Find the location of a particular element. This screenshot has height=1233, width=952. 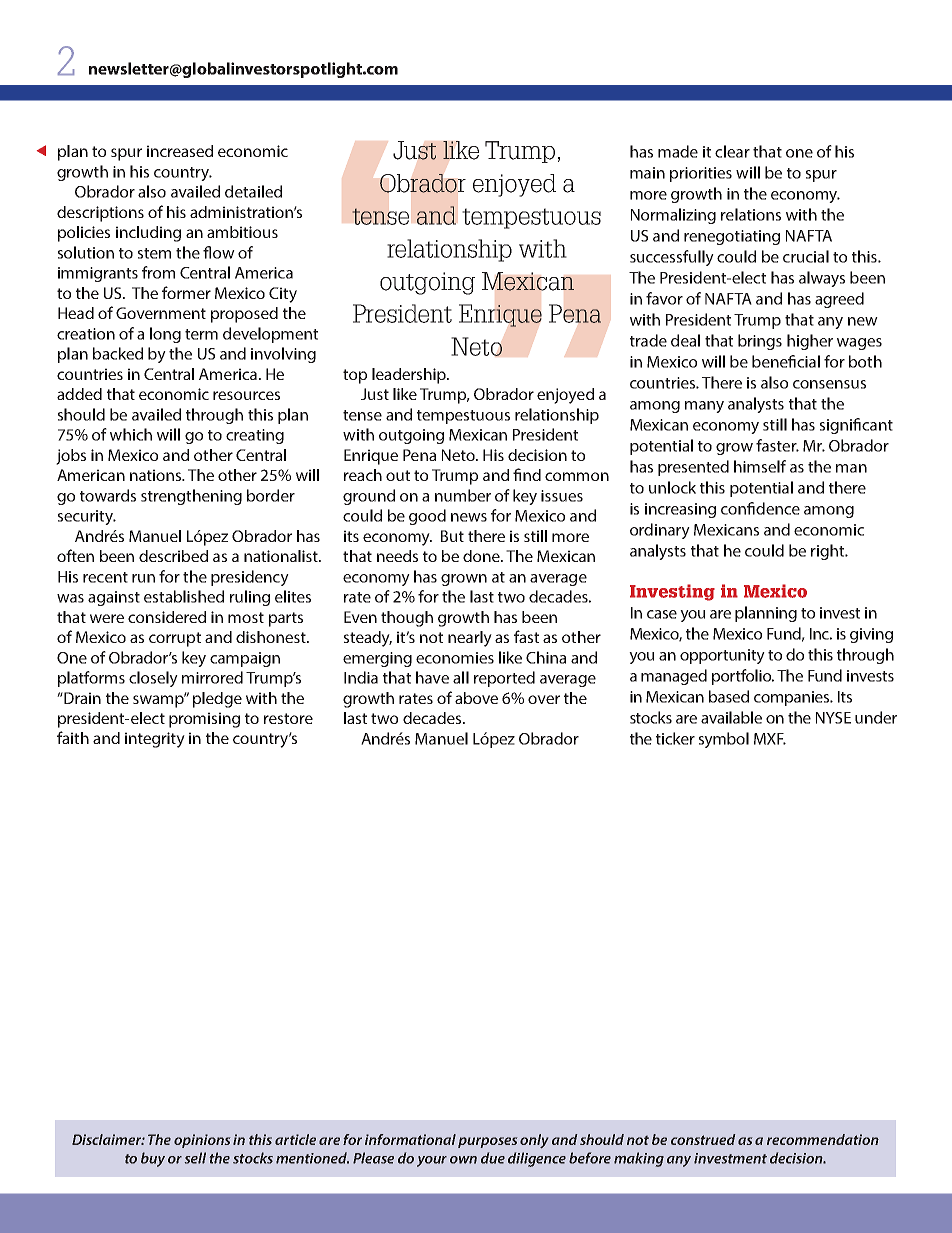

portfolio is located at coordinates (743, 677).
